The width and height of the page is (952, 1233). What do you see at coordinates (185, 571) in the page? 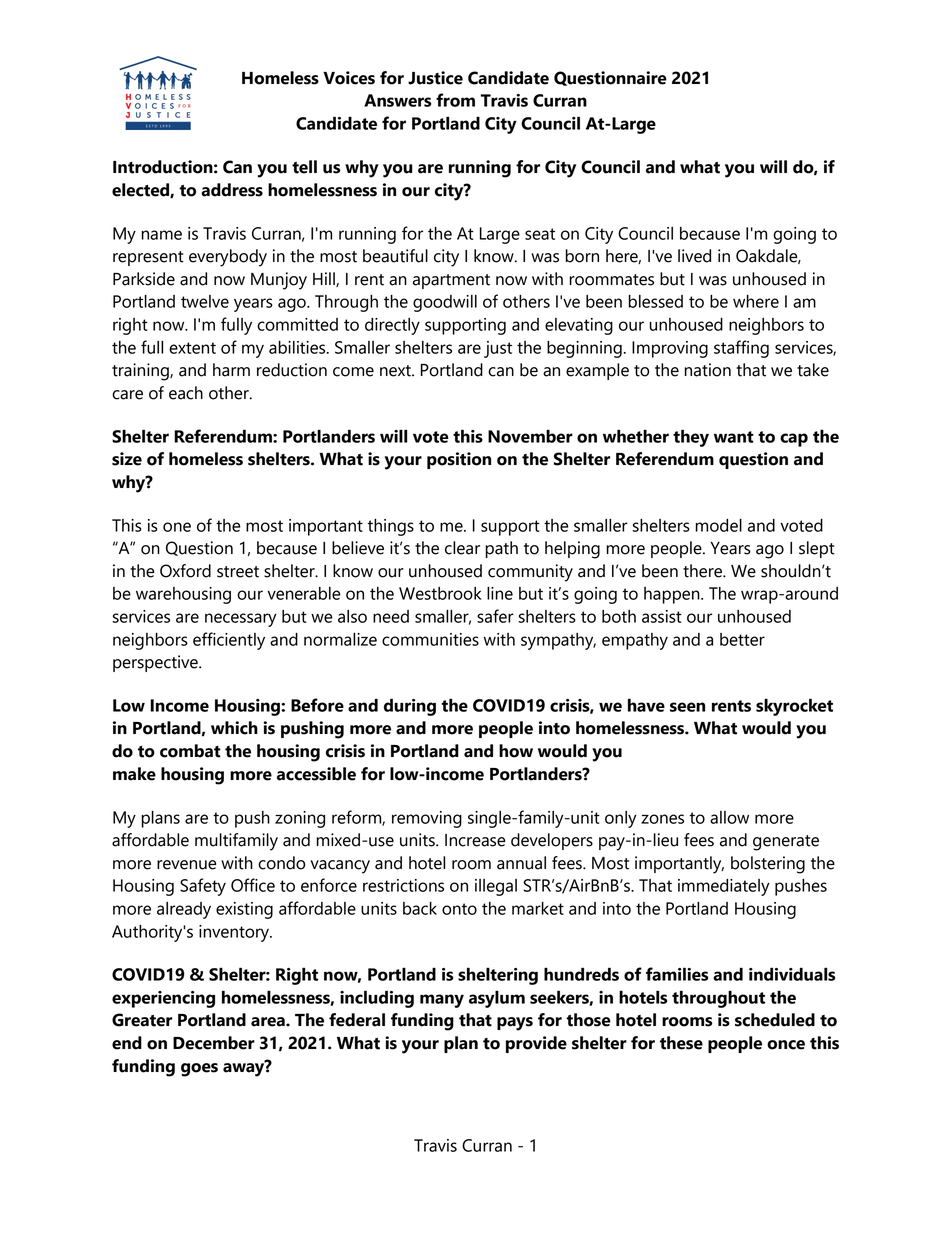
I see `Oxford` at bounding box center [185, 571].
